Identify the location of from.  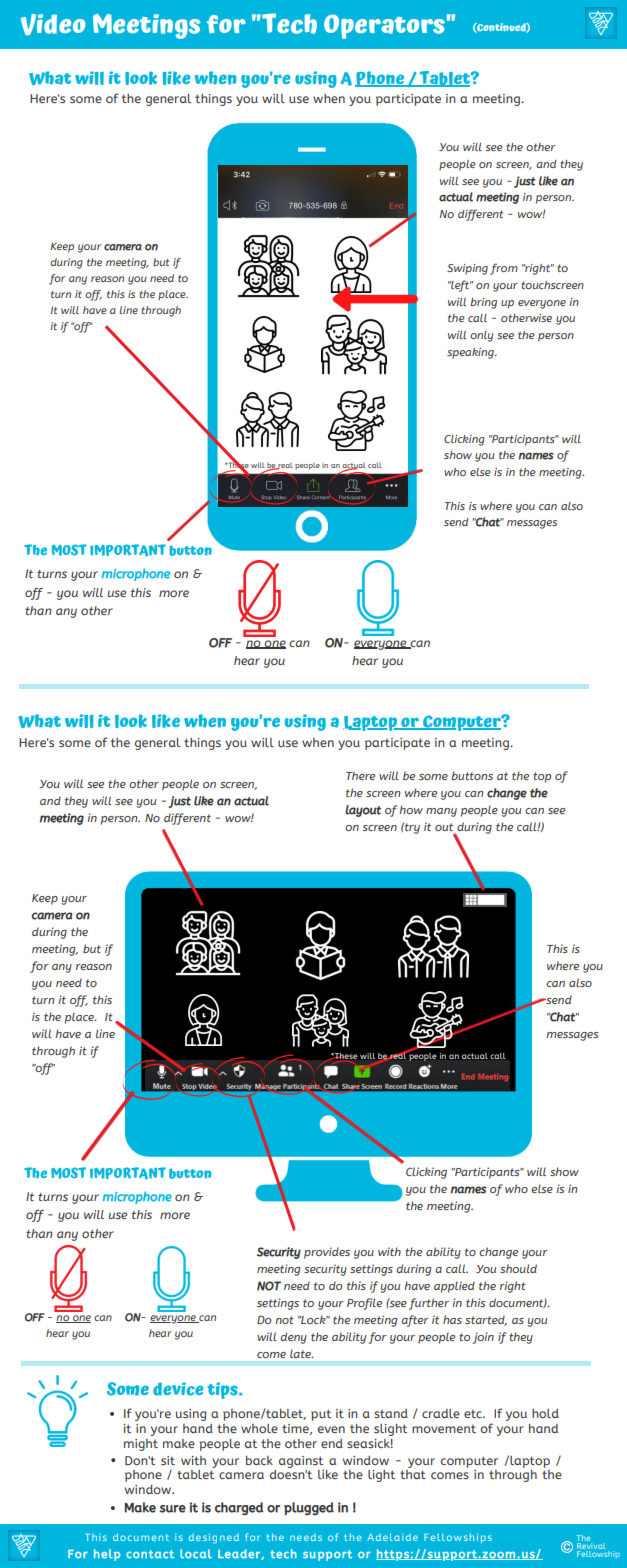
(504, 269).
